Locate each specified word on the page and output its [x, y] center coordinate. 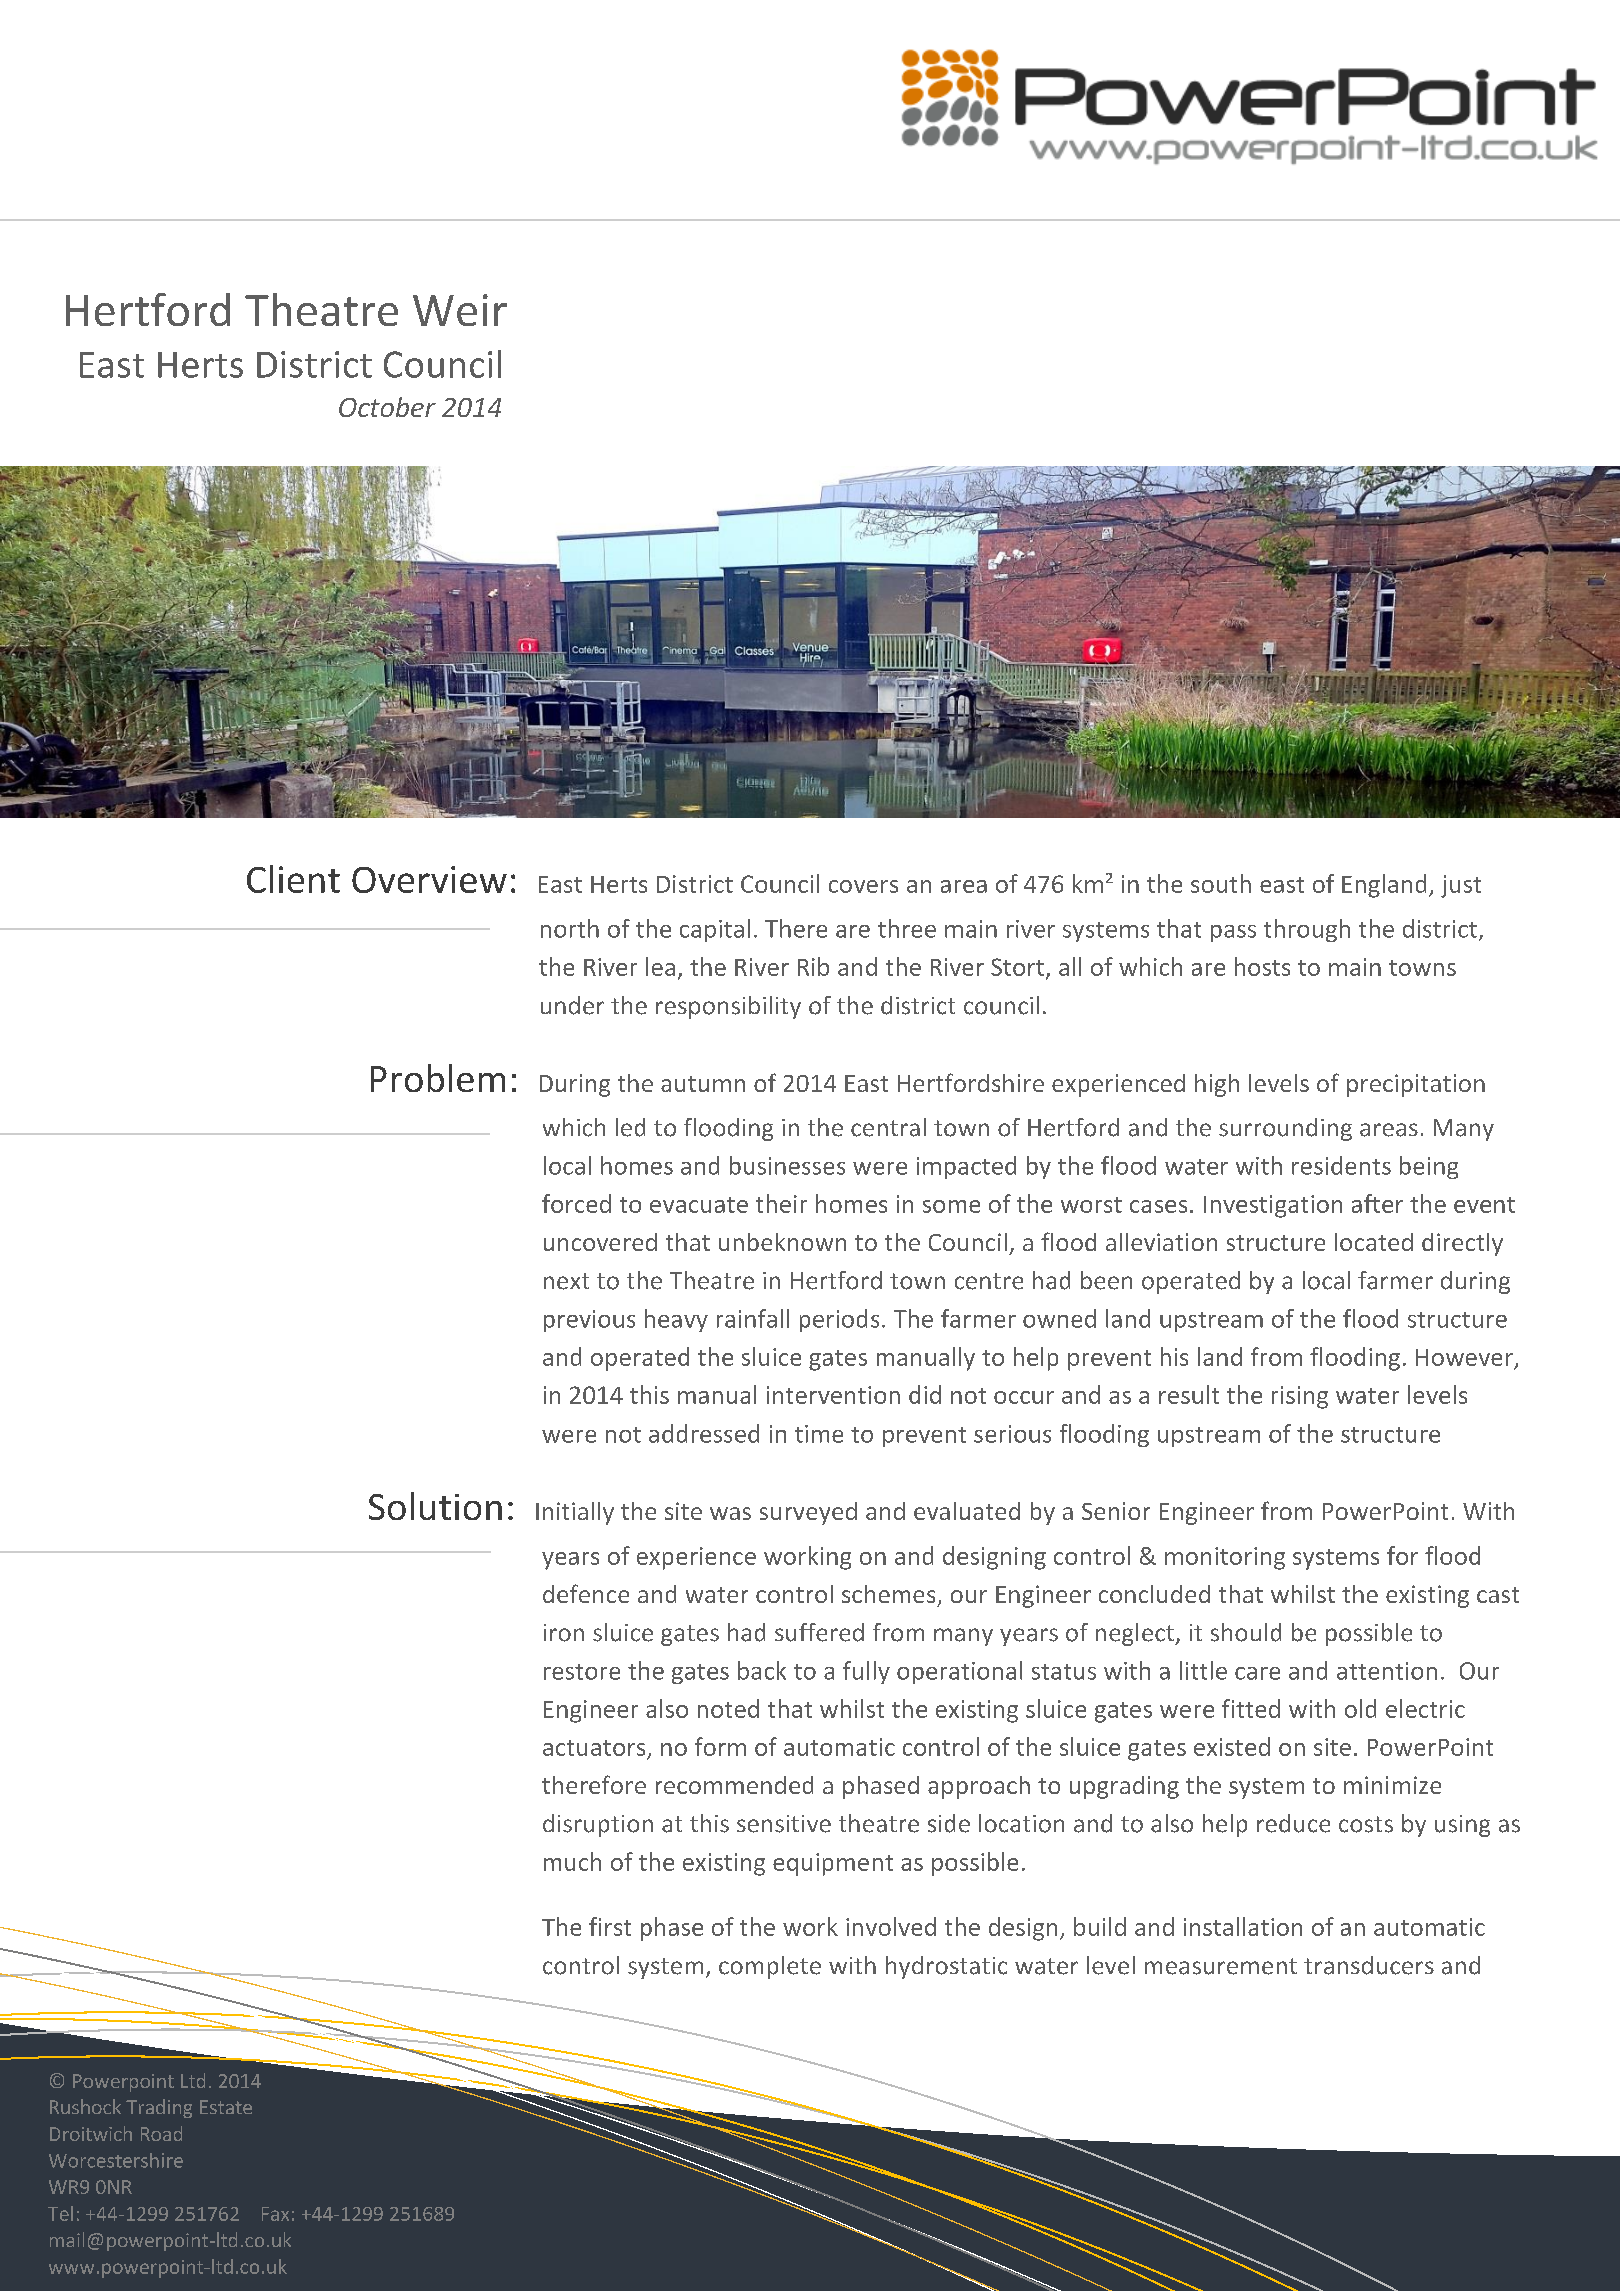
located [1374, 1242]
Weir [460, 310]
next [566, 1281]
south [1221, 883]
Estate [226, 2107]
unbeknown [782, 1242]
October [387, 407]
